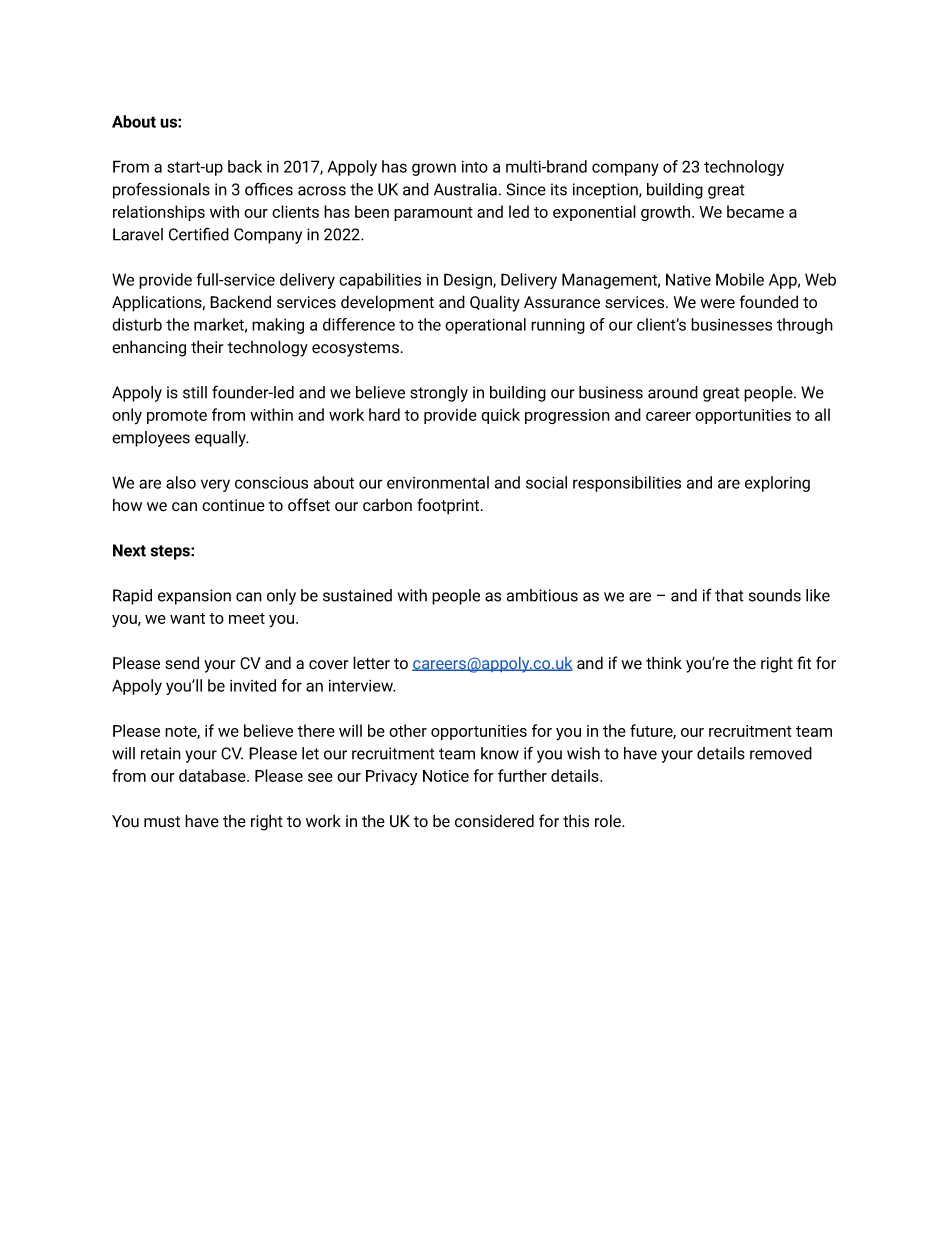  I want to click on exploring, so click(777, 484).
